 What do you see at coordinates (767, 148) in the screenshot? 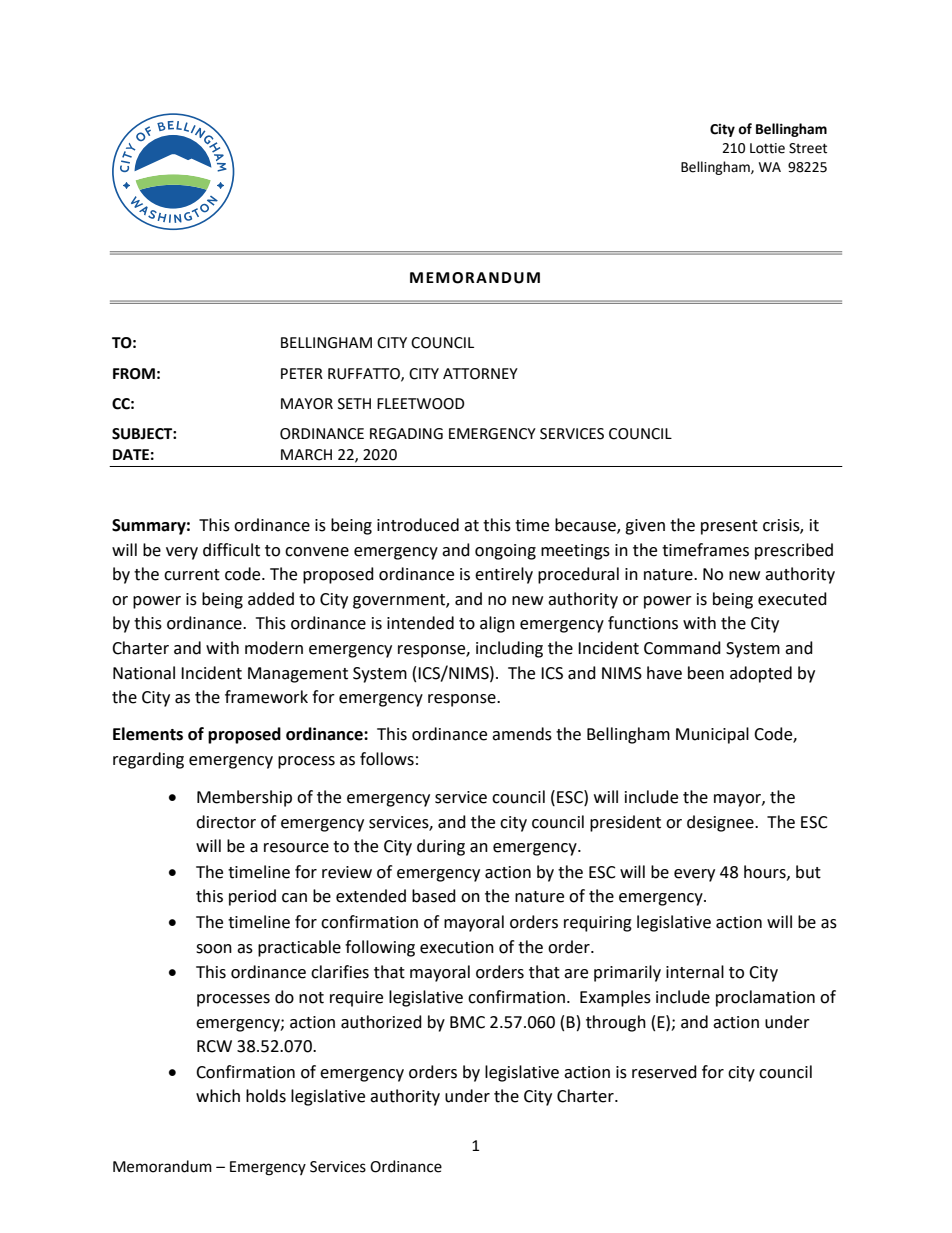
I see `Lottie` at bounding box center [767, 148].
